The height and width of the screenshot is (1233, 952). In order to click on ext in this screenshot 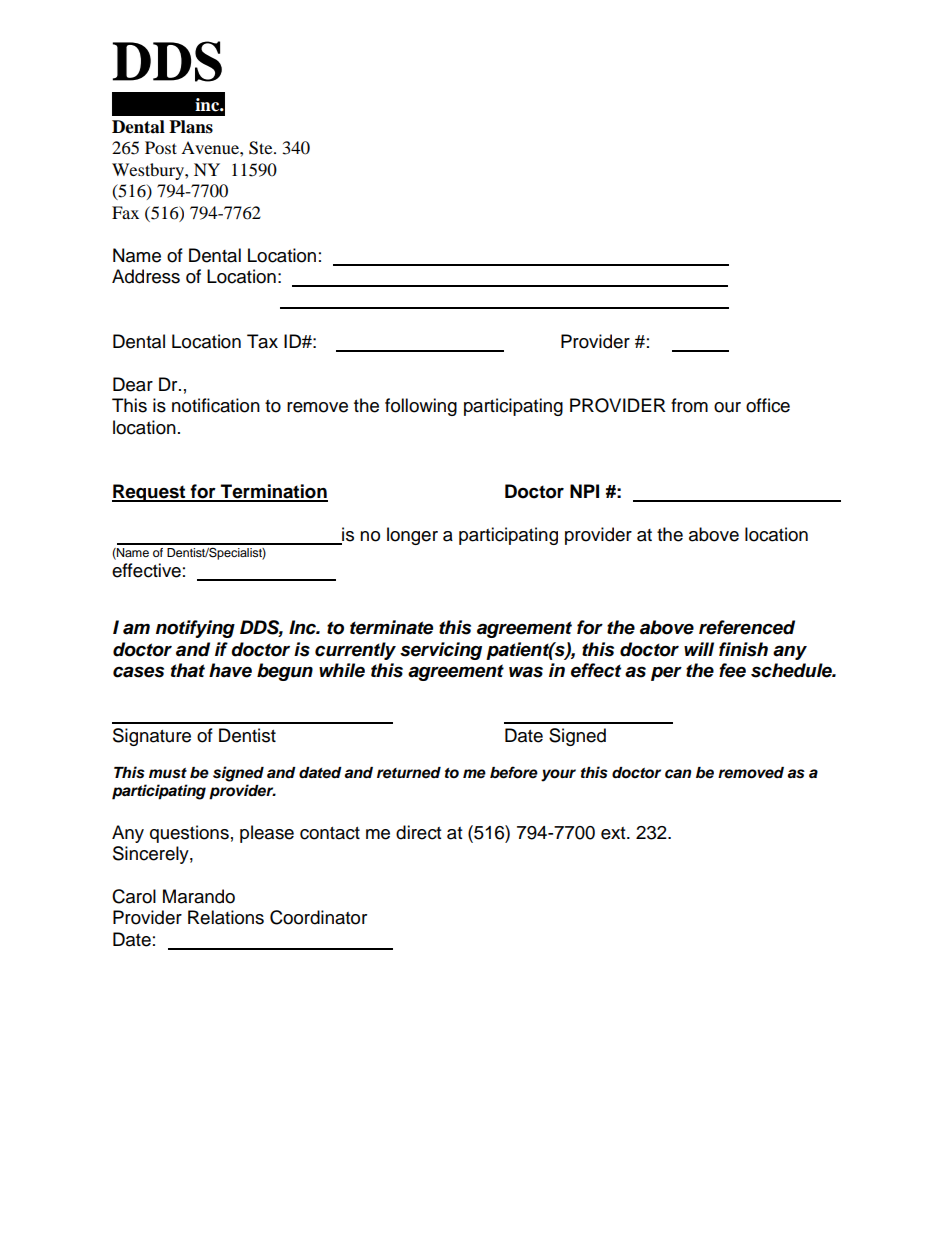, I will do `click(614, 833)`.
